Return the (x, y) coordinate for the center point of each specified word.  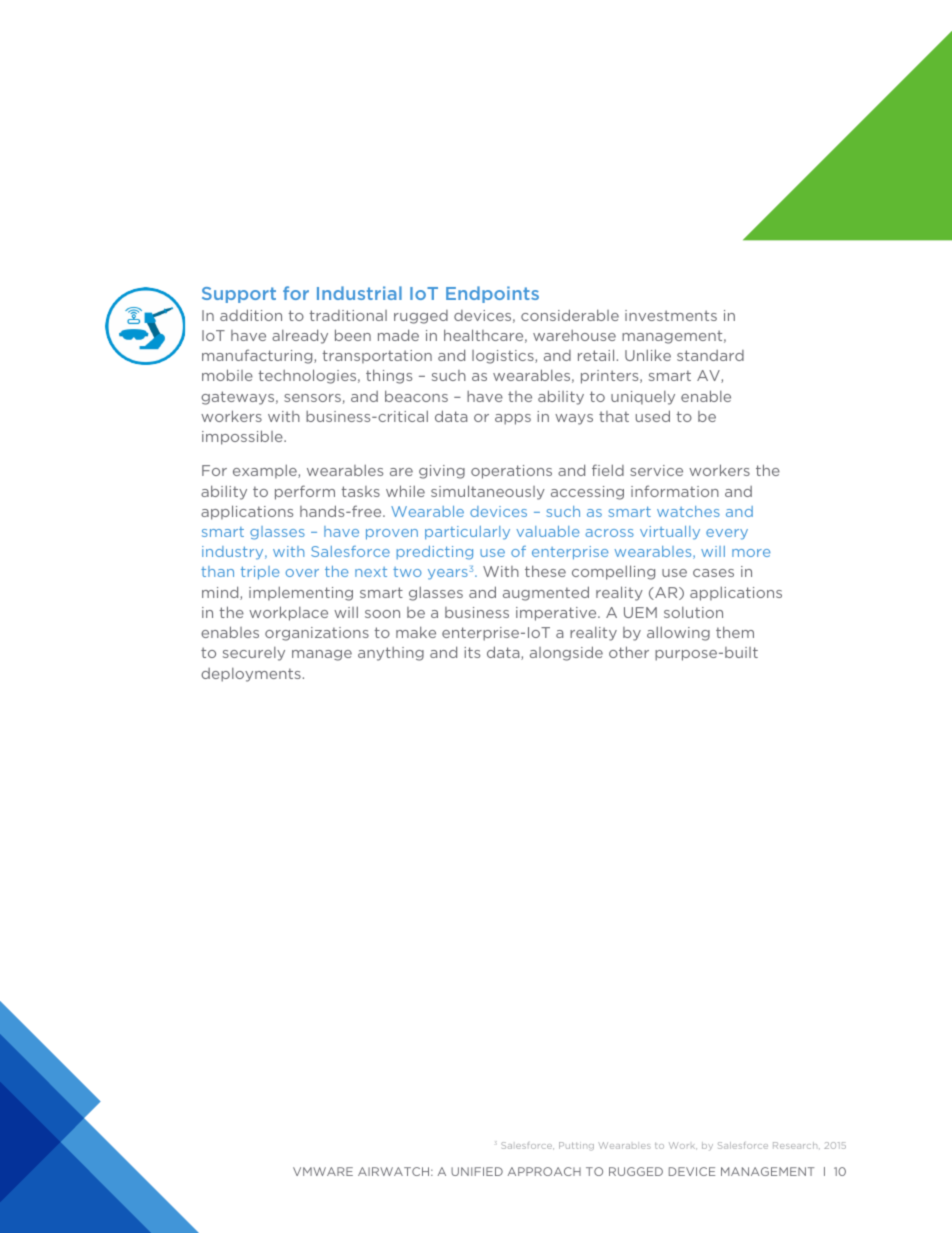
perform (305, 492)
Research (796, 1145)
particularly (467, 533)
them (735, 632)
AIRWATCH (395, 1171)
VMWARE (323, 1171)
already (300, 336)
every (727, 534)
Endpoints (492, 294)
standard (710, 355)
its (472, 652)
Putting (576, 1146)
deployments (251, 675)
